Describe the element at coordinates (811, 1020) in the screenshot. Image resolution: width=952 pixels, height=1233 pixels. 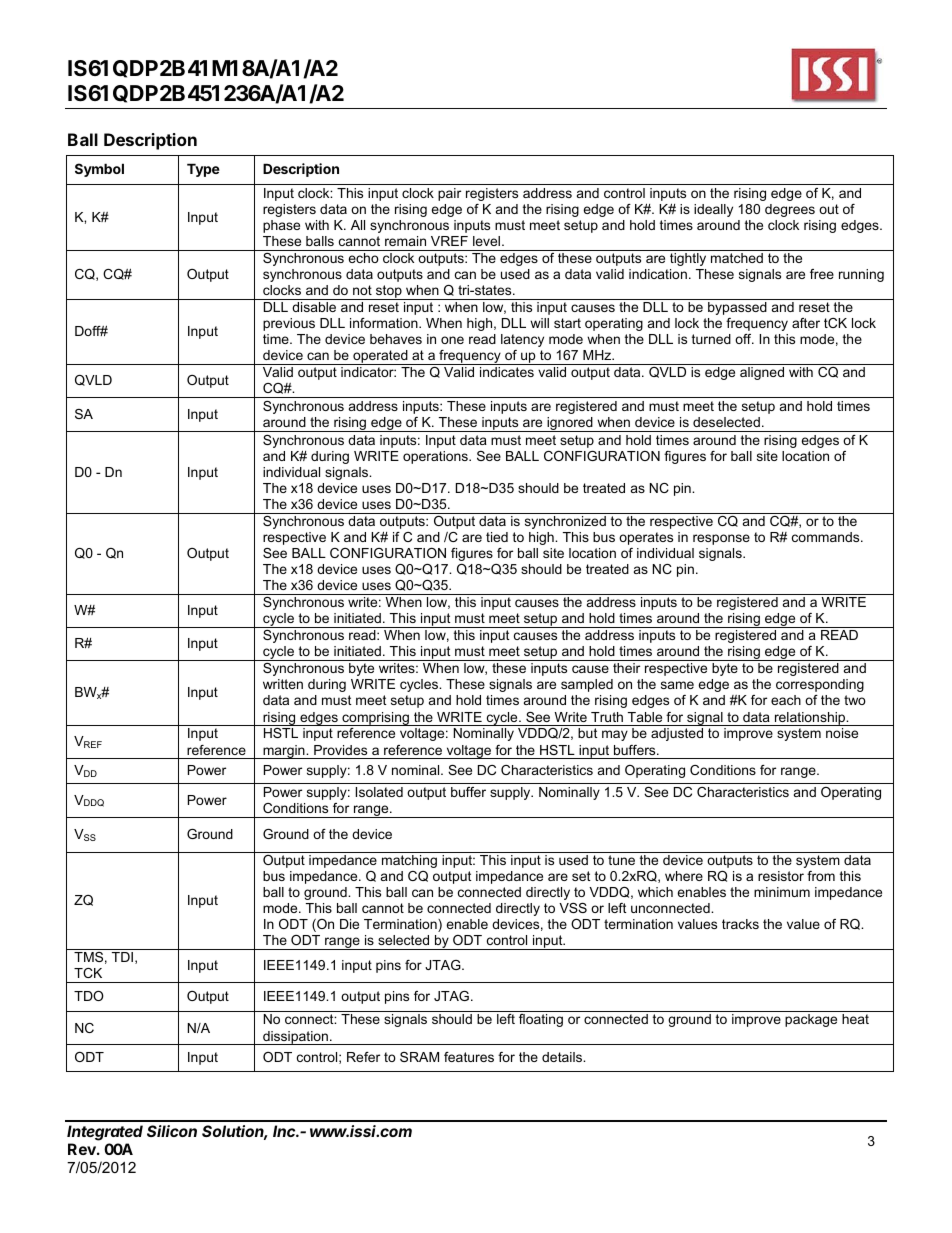
I see `package` at that location.
